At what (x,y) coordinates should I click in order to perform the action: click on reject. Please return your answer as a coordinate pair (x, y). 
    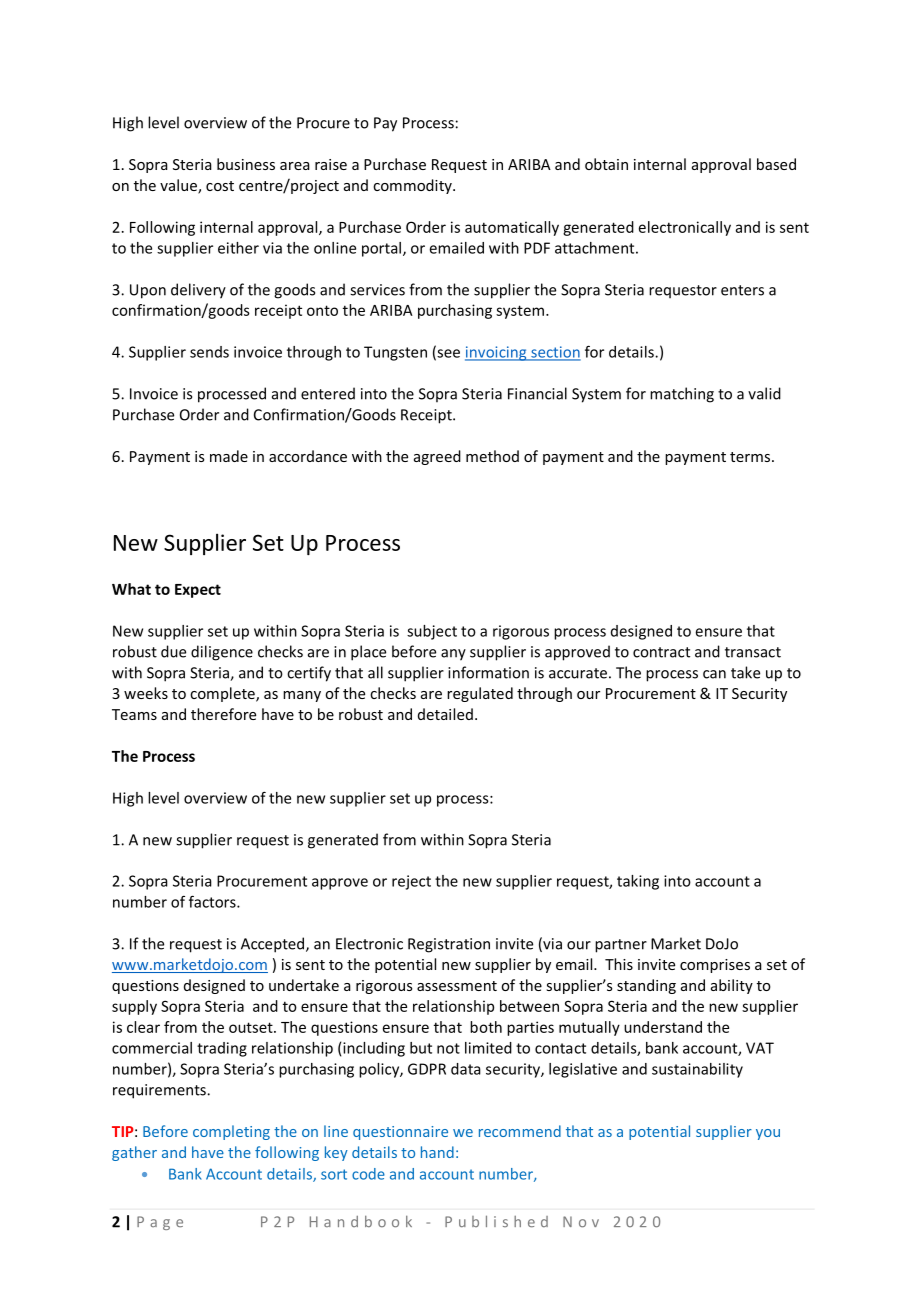
    Looking at the image, I should click on (411, 882).
